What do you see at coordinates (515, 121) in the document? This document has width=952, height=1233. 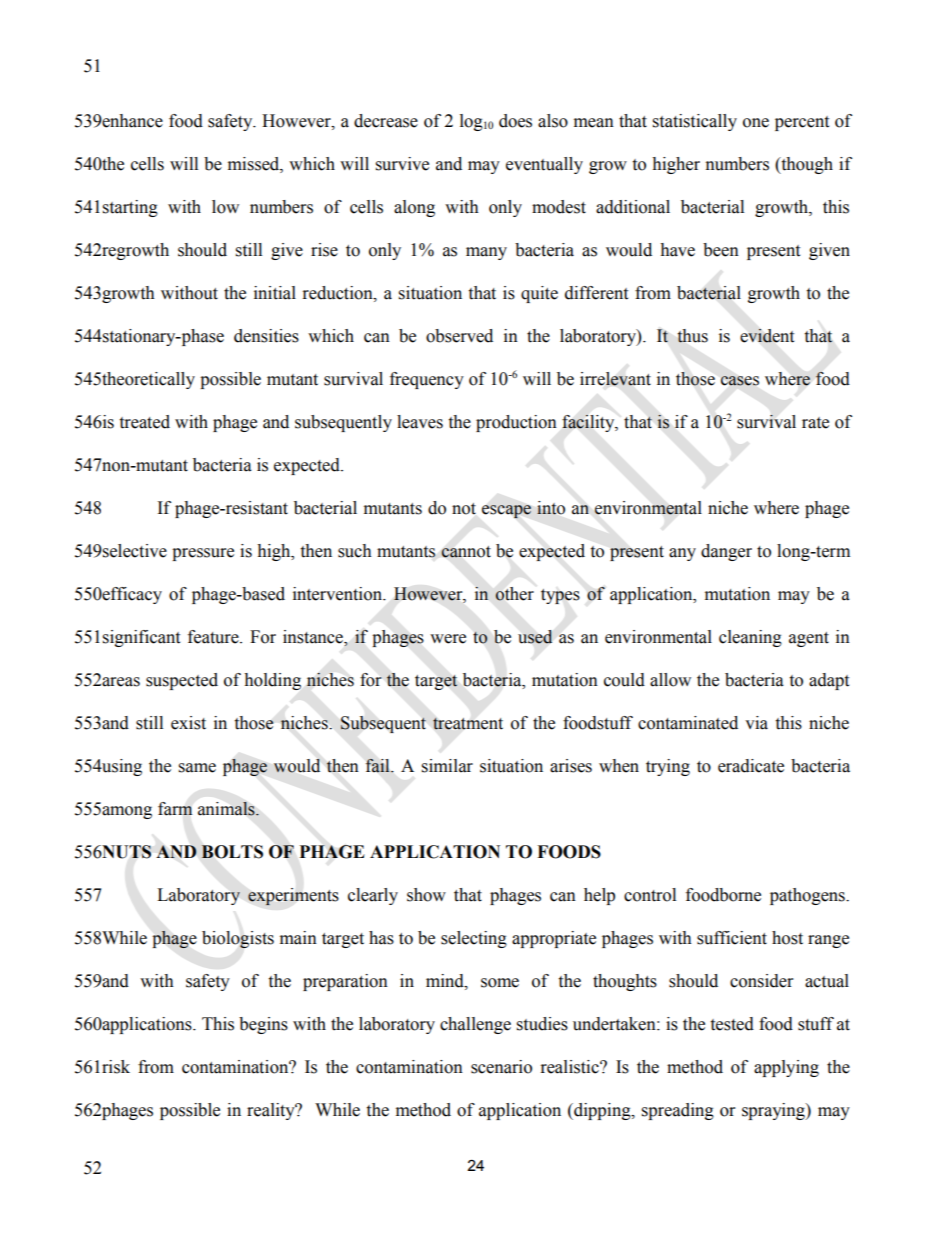 I see `does` at bounding box center [515, 121].
